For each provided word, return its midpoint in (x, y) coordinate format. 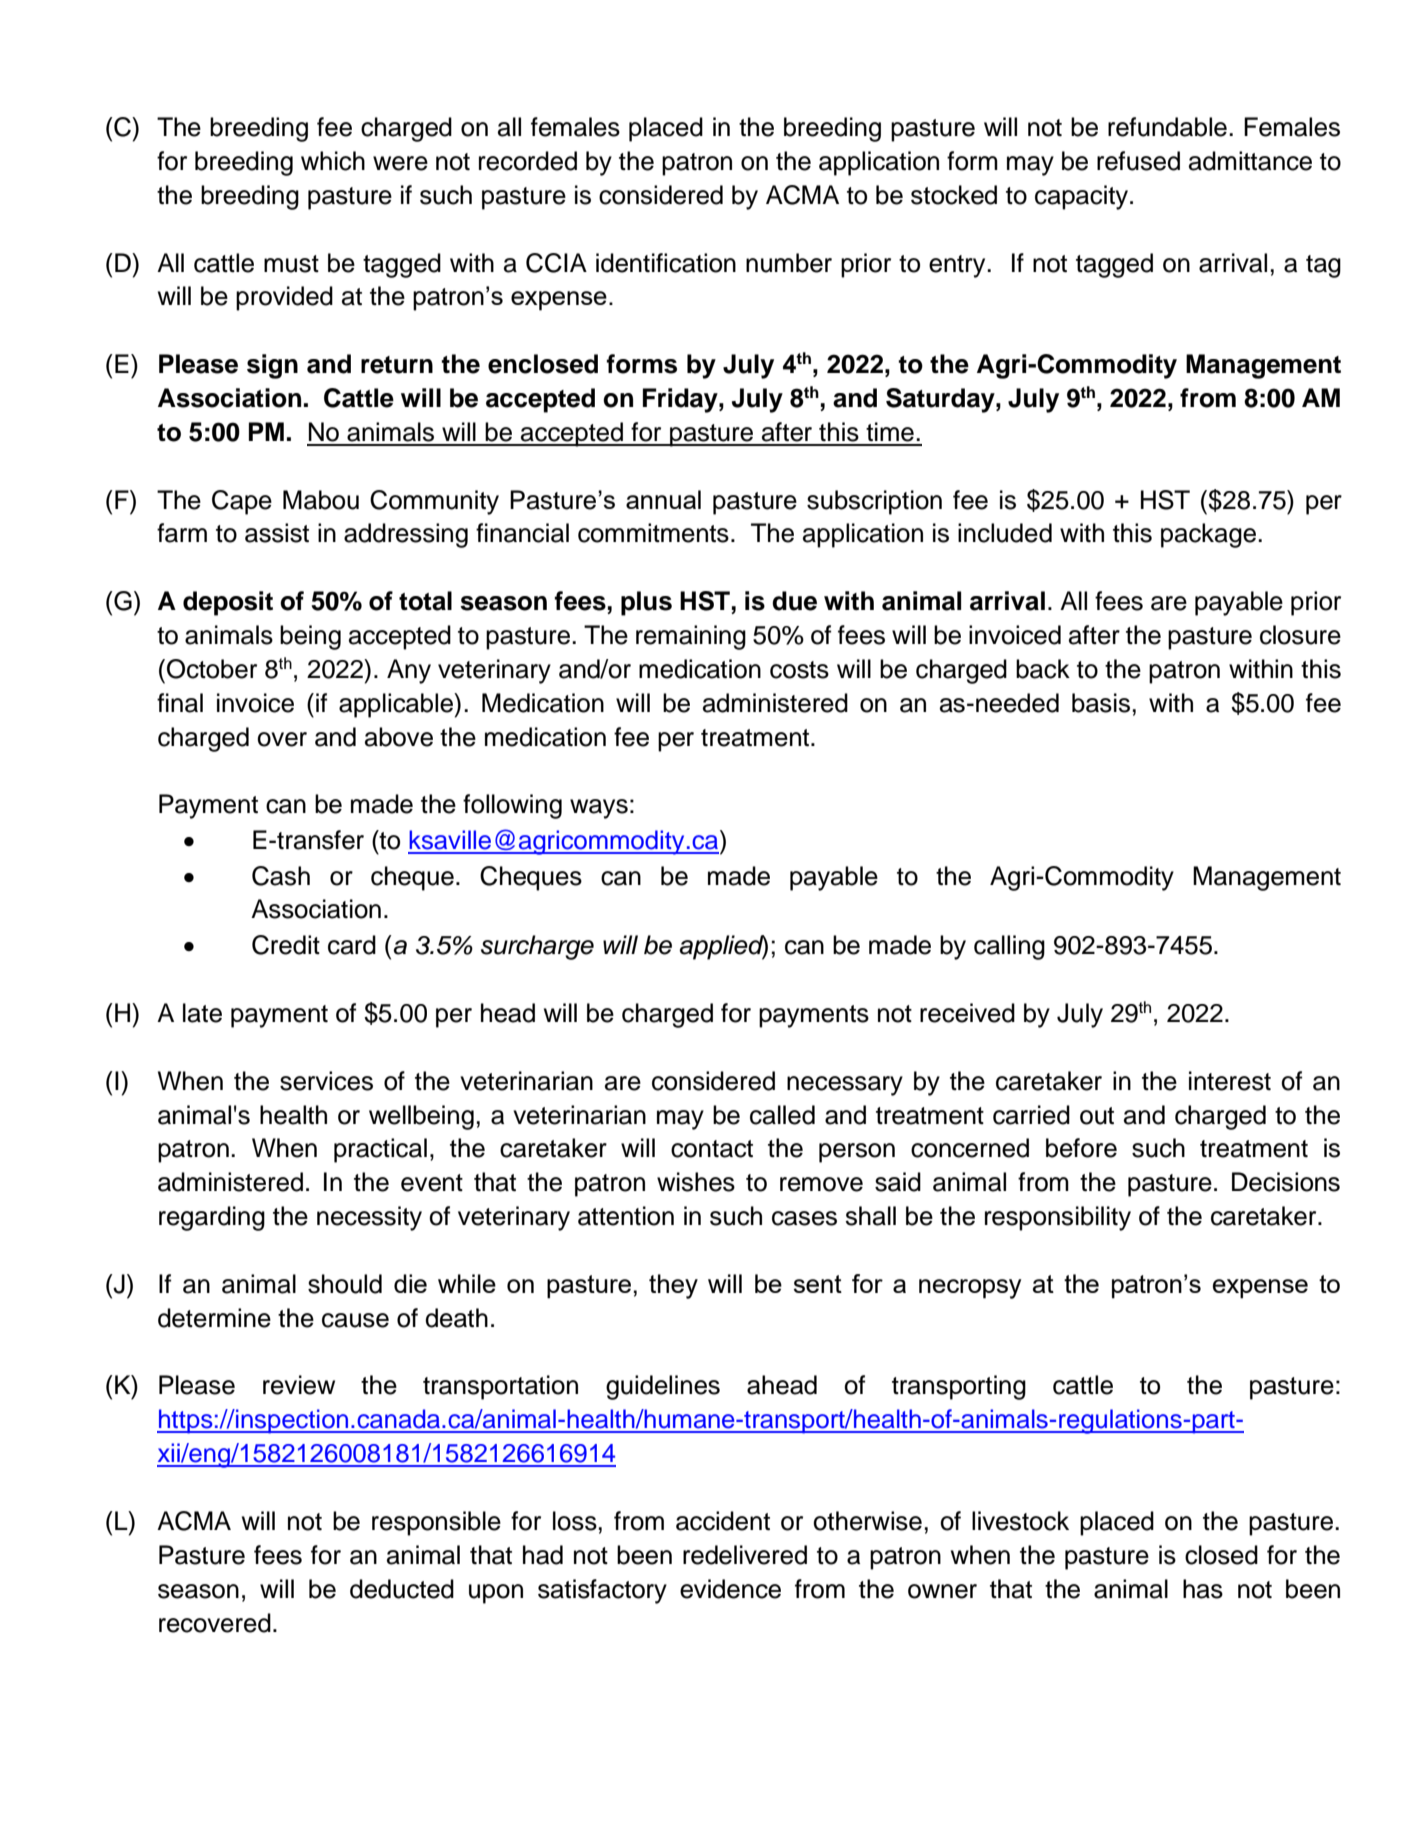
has (1203, 1589)
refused (1138, 161)
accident (723, 1521)
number (789, 263)
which (333, 161)
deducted (402, 1589)
